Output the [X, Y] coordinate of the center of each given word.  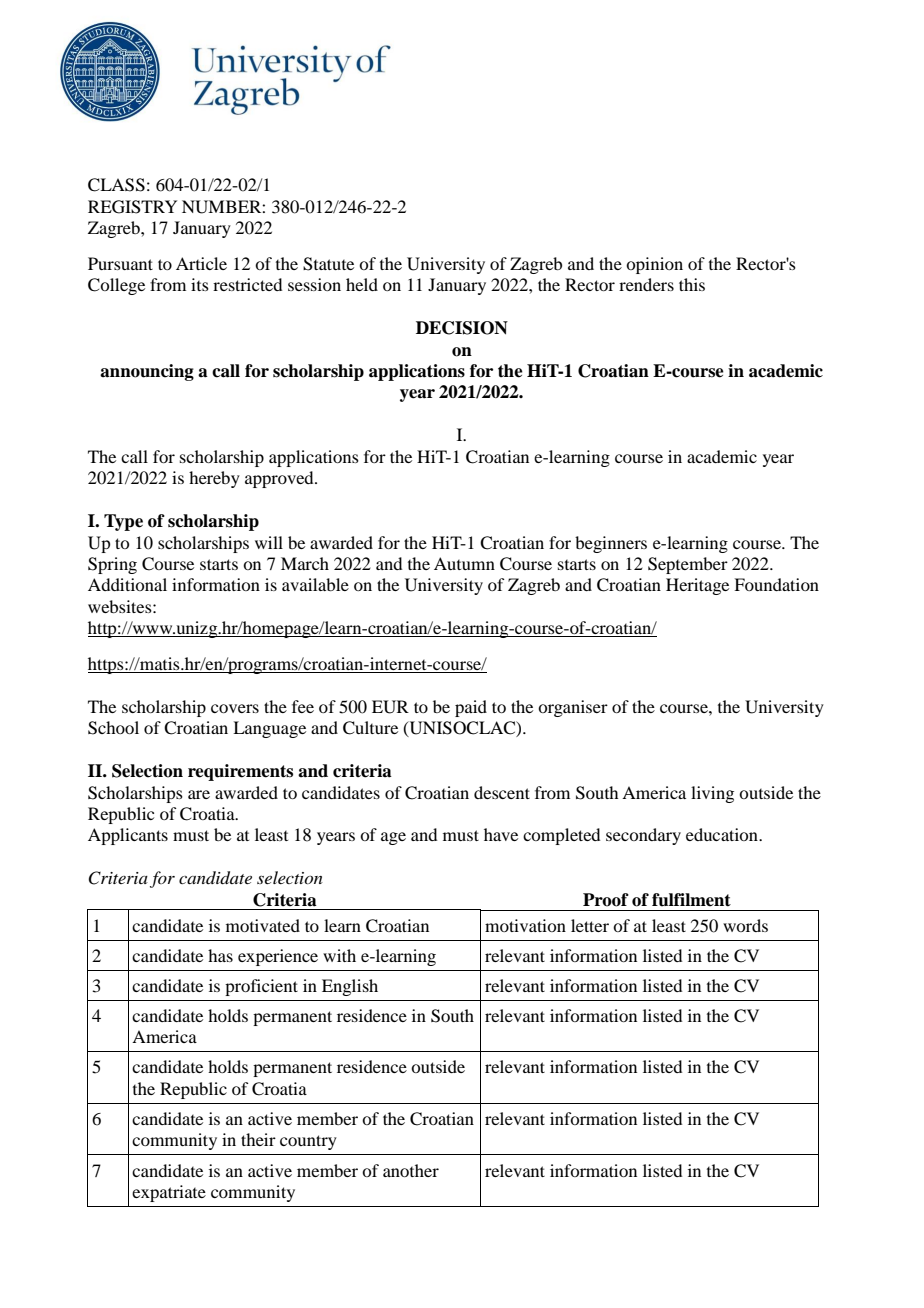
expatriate [169, 1193]
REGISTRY [132, 207]
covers [235, 708]
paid [471, 708]
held [362, 284]
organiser [573, 708]
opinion [654, 265]
